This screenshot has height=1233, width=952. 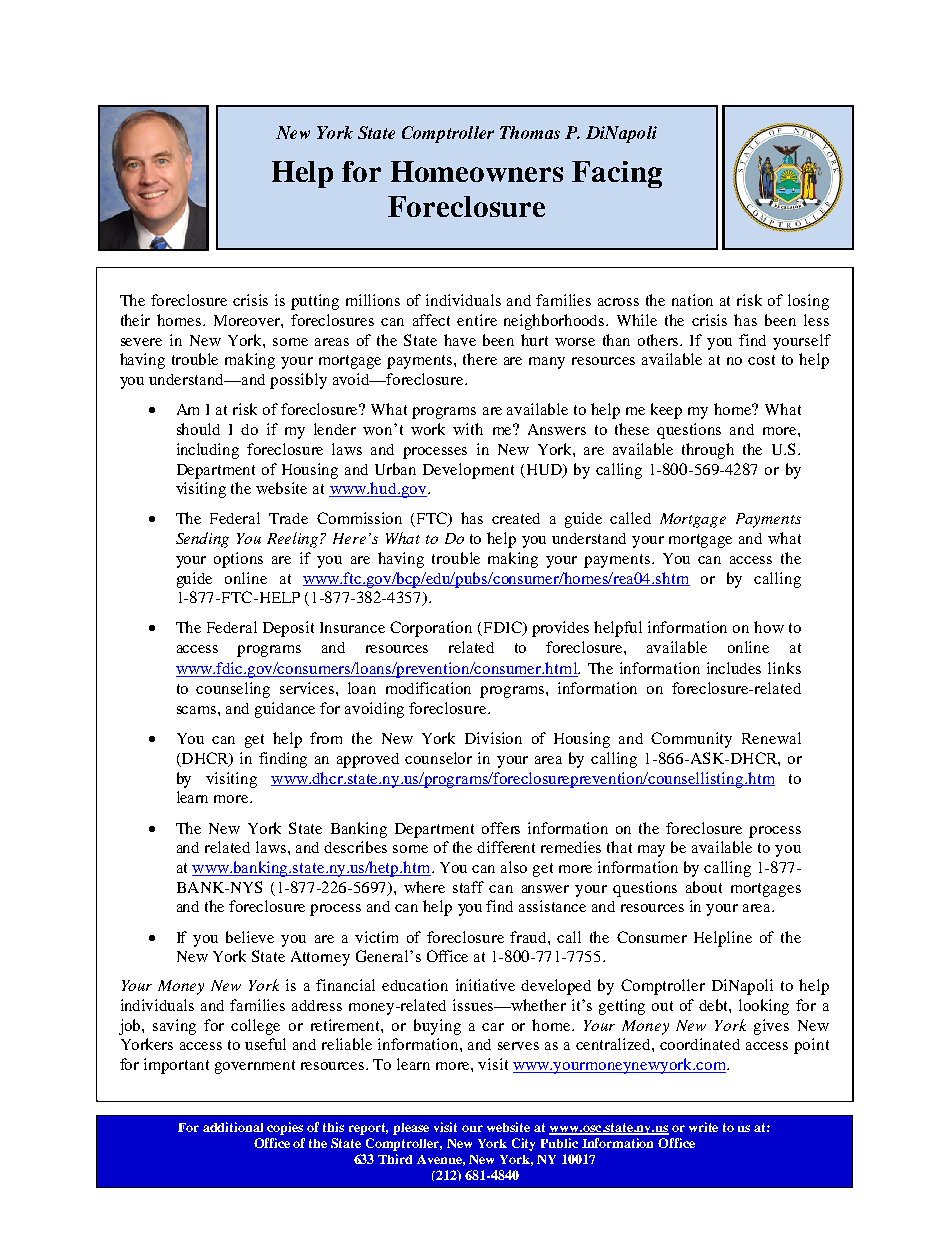 I want to click on Thomas, so click(x=530, y=132).
